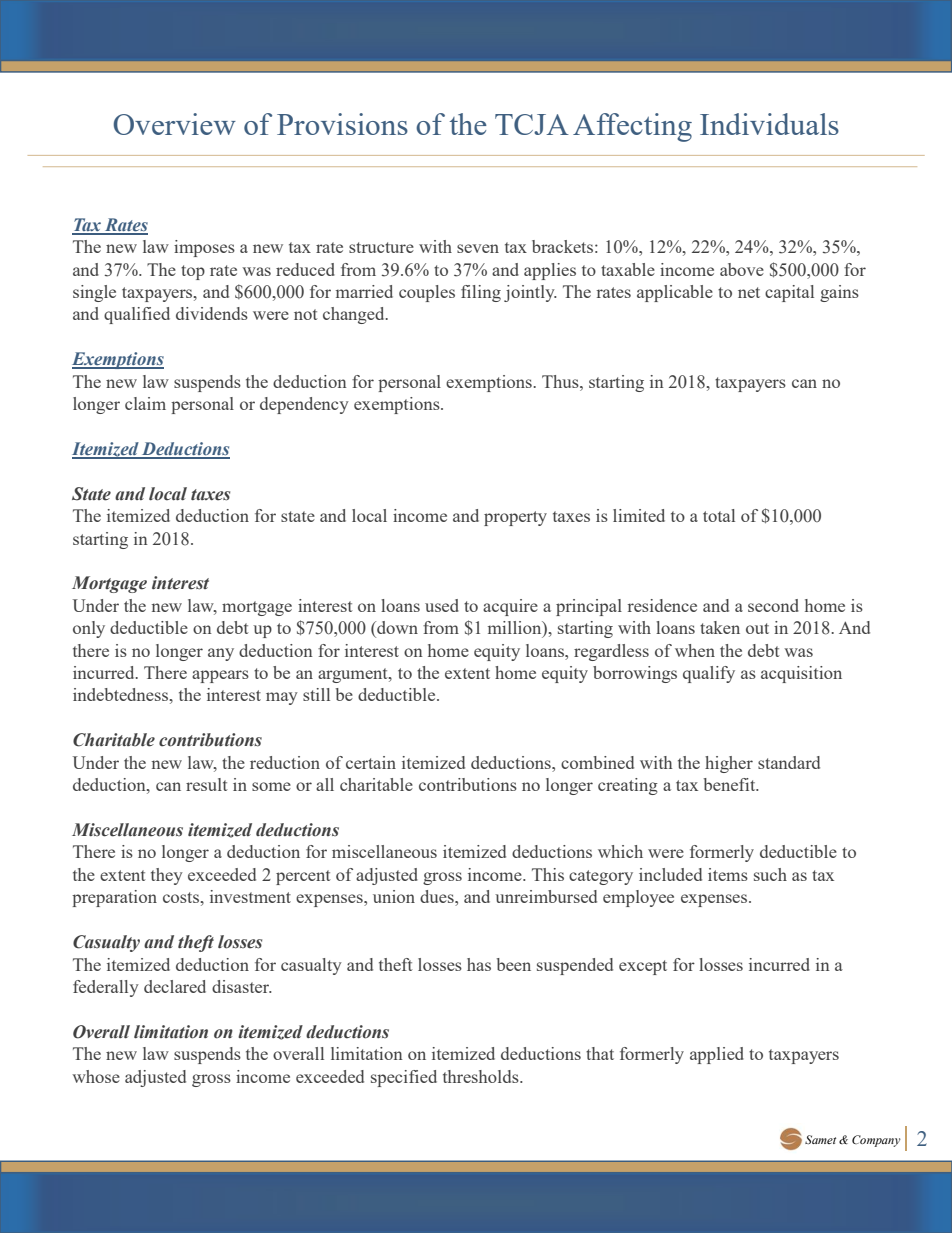 This screenshot has width=952, height=1233. I want to click on whose, so click(96, 1076).
